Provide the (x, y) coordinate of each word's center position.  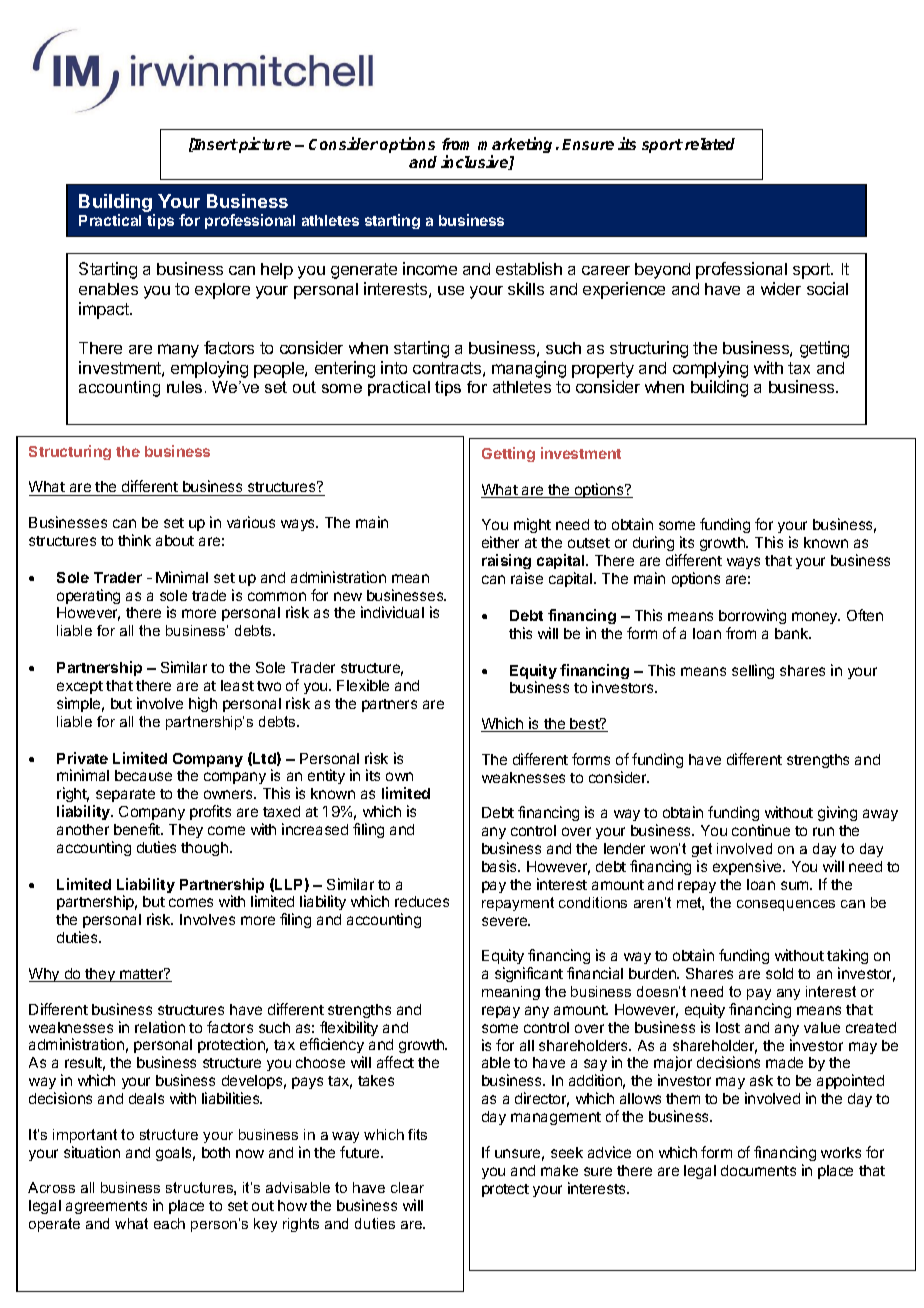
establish (529, 268)
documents (758, 1170)
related (710, 144)
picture (264, 145)
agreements (106, 1207)
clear (407, 1187)
